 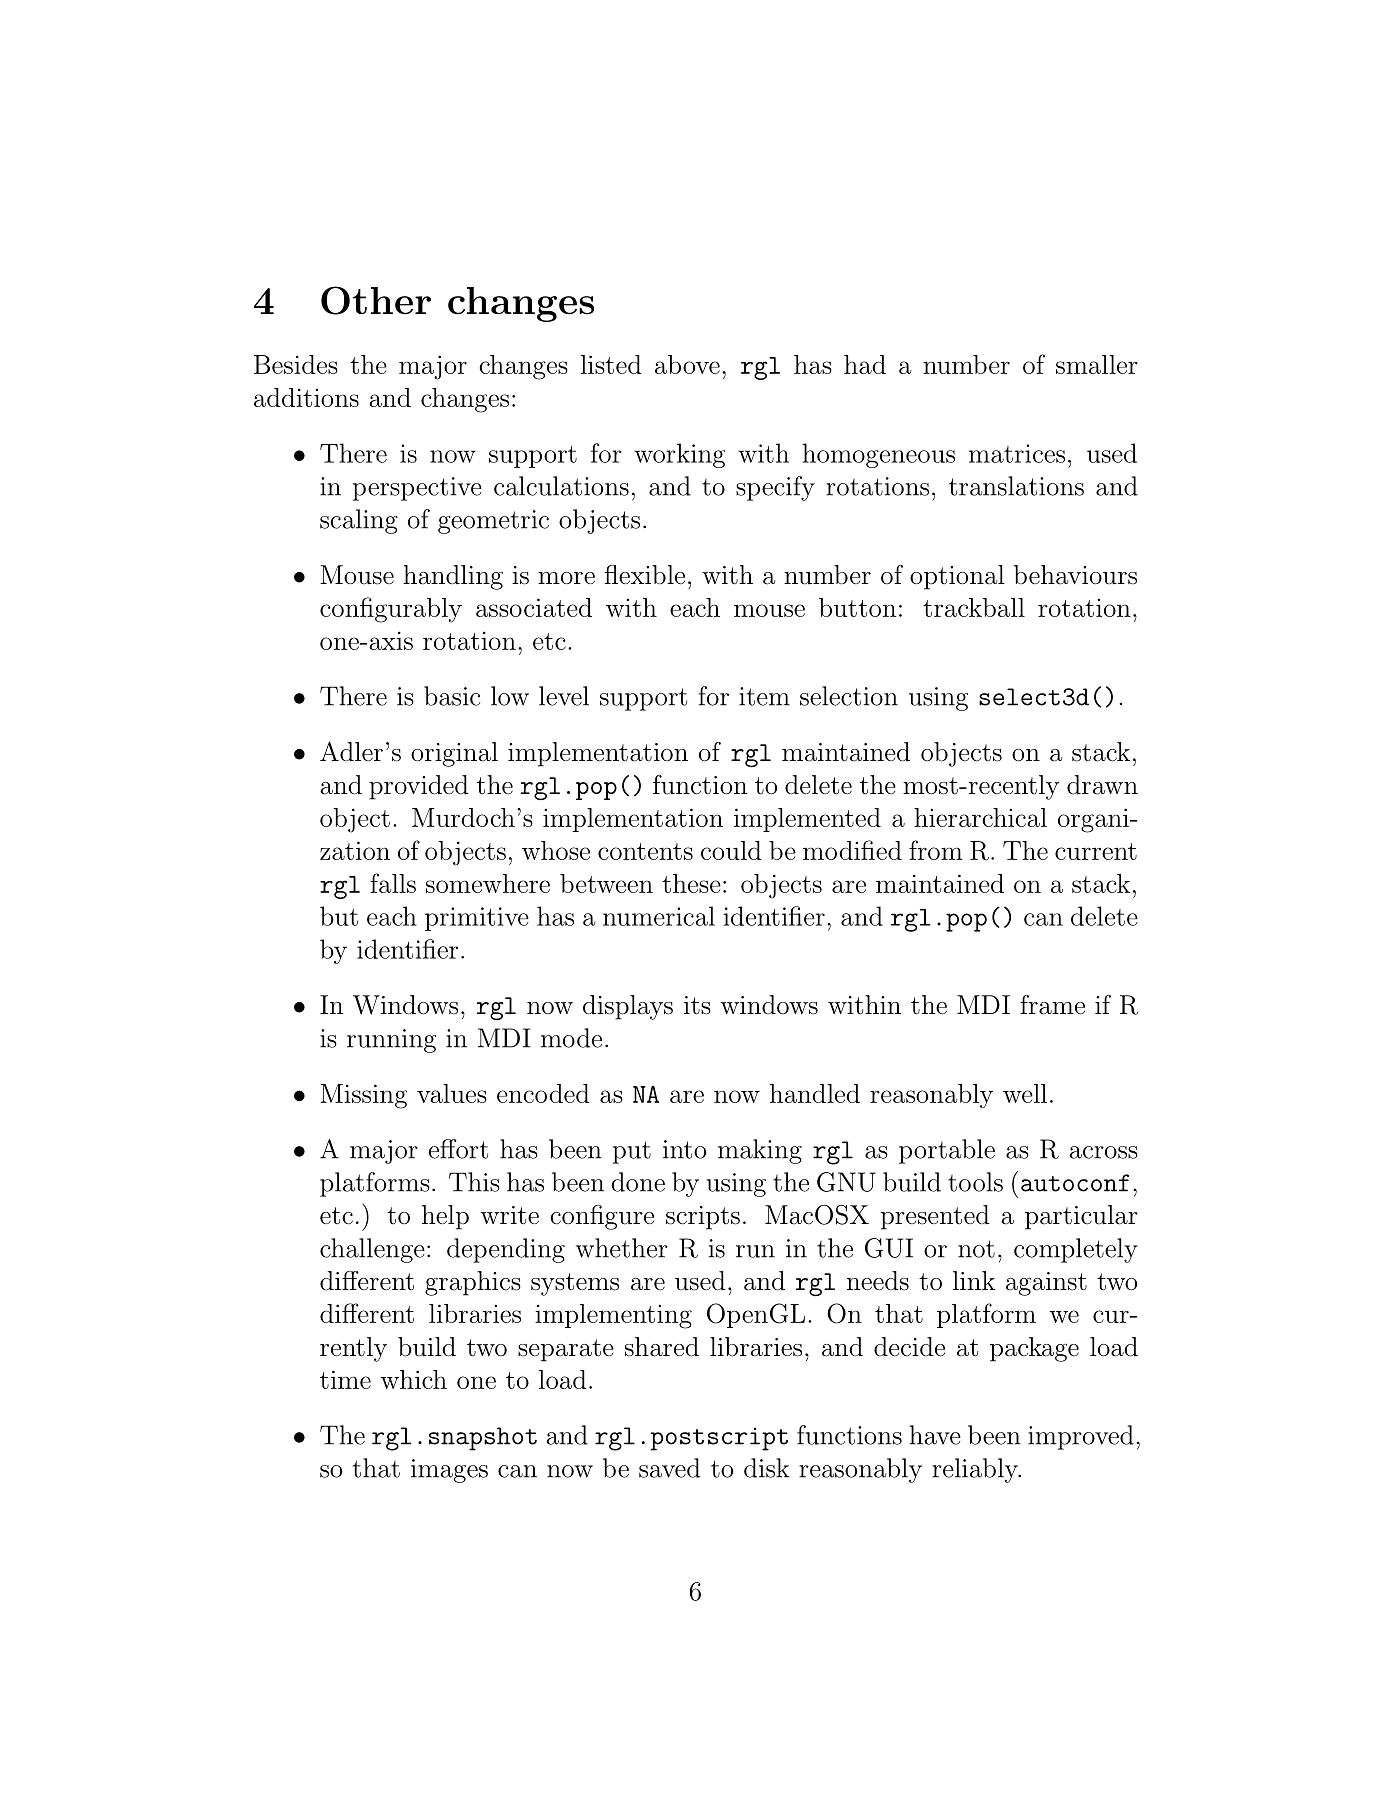 I want to click on these, so click(x=691, y=883).
